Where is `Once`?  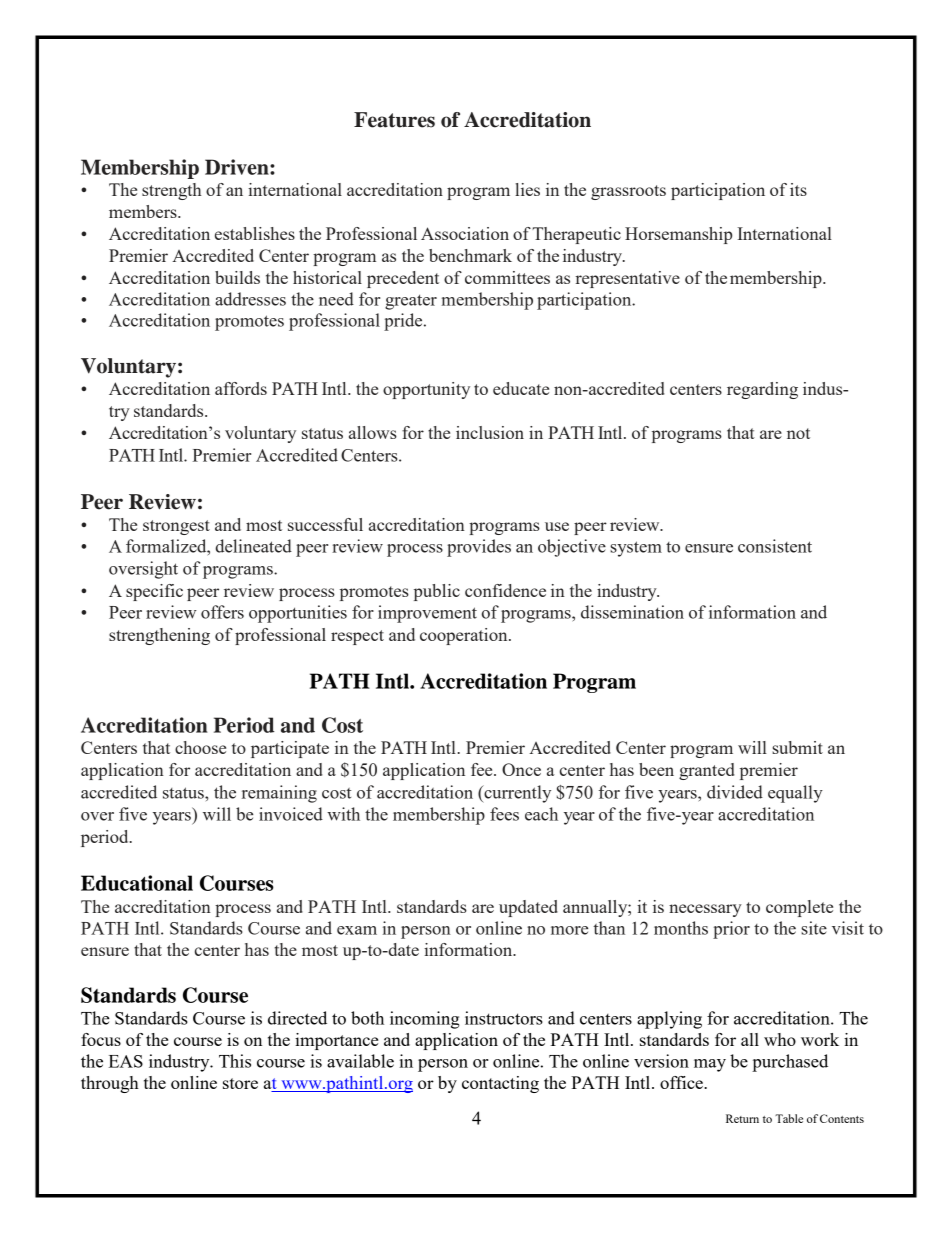 Once is located at coordinates (521, 769).
